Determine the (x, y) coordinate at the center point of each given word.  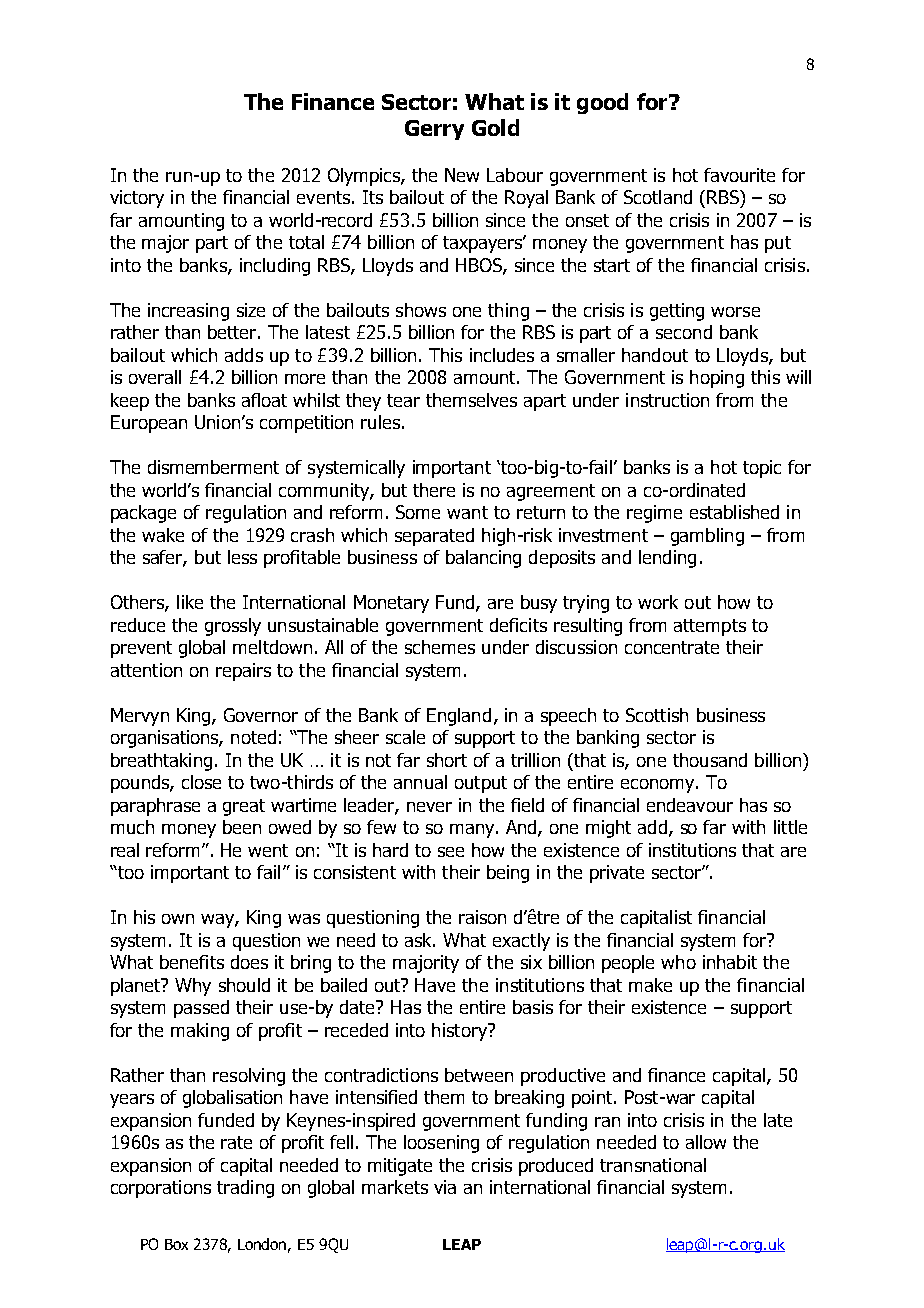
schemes (440, 647)
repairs (243, 672)
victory (137, 199)
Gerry (434, 130)
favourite (739, 175)
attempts (710, 627)
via (445, 1187)
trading (245, 1189)
